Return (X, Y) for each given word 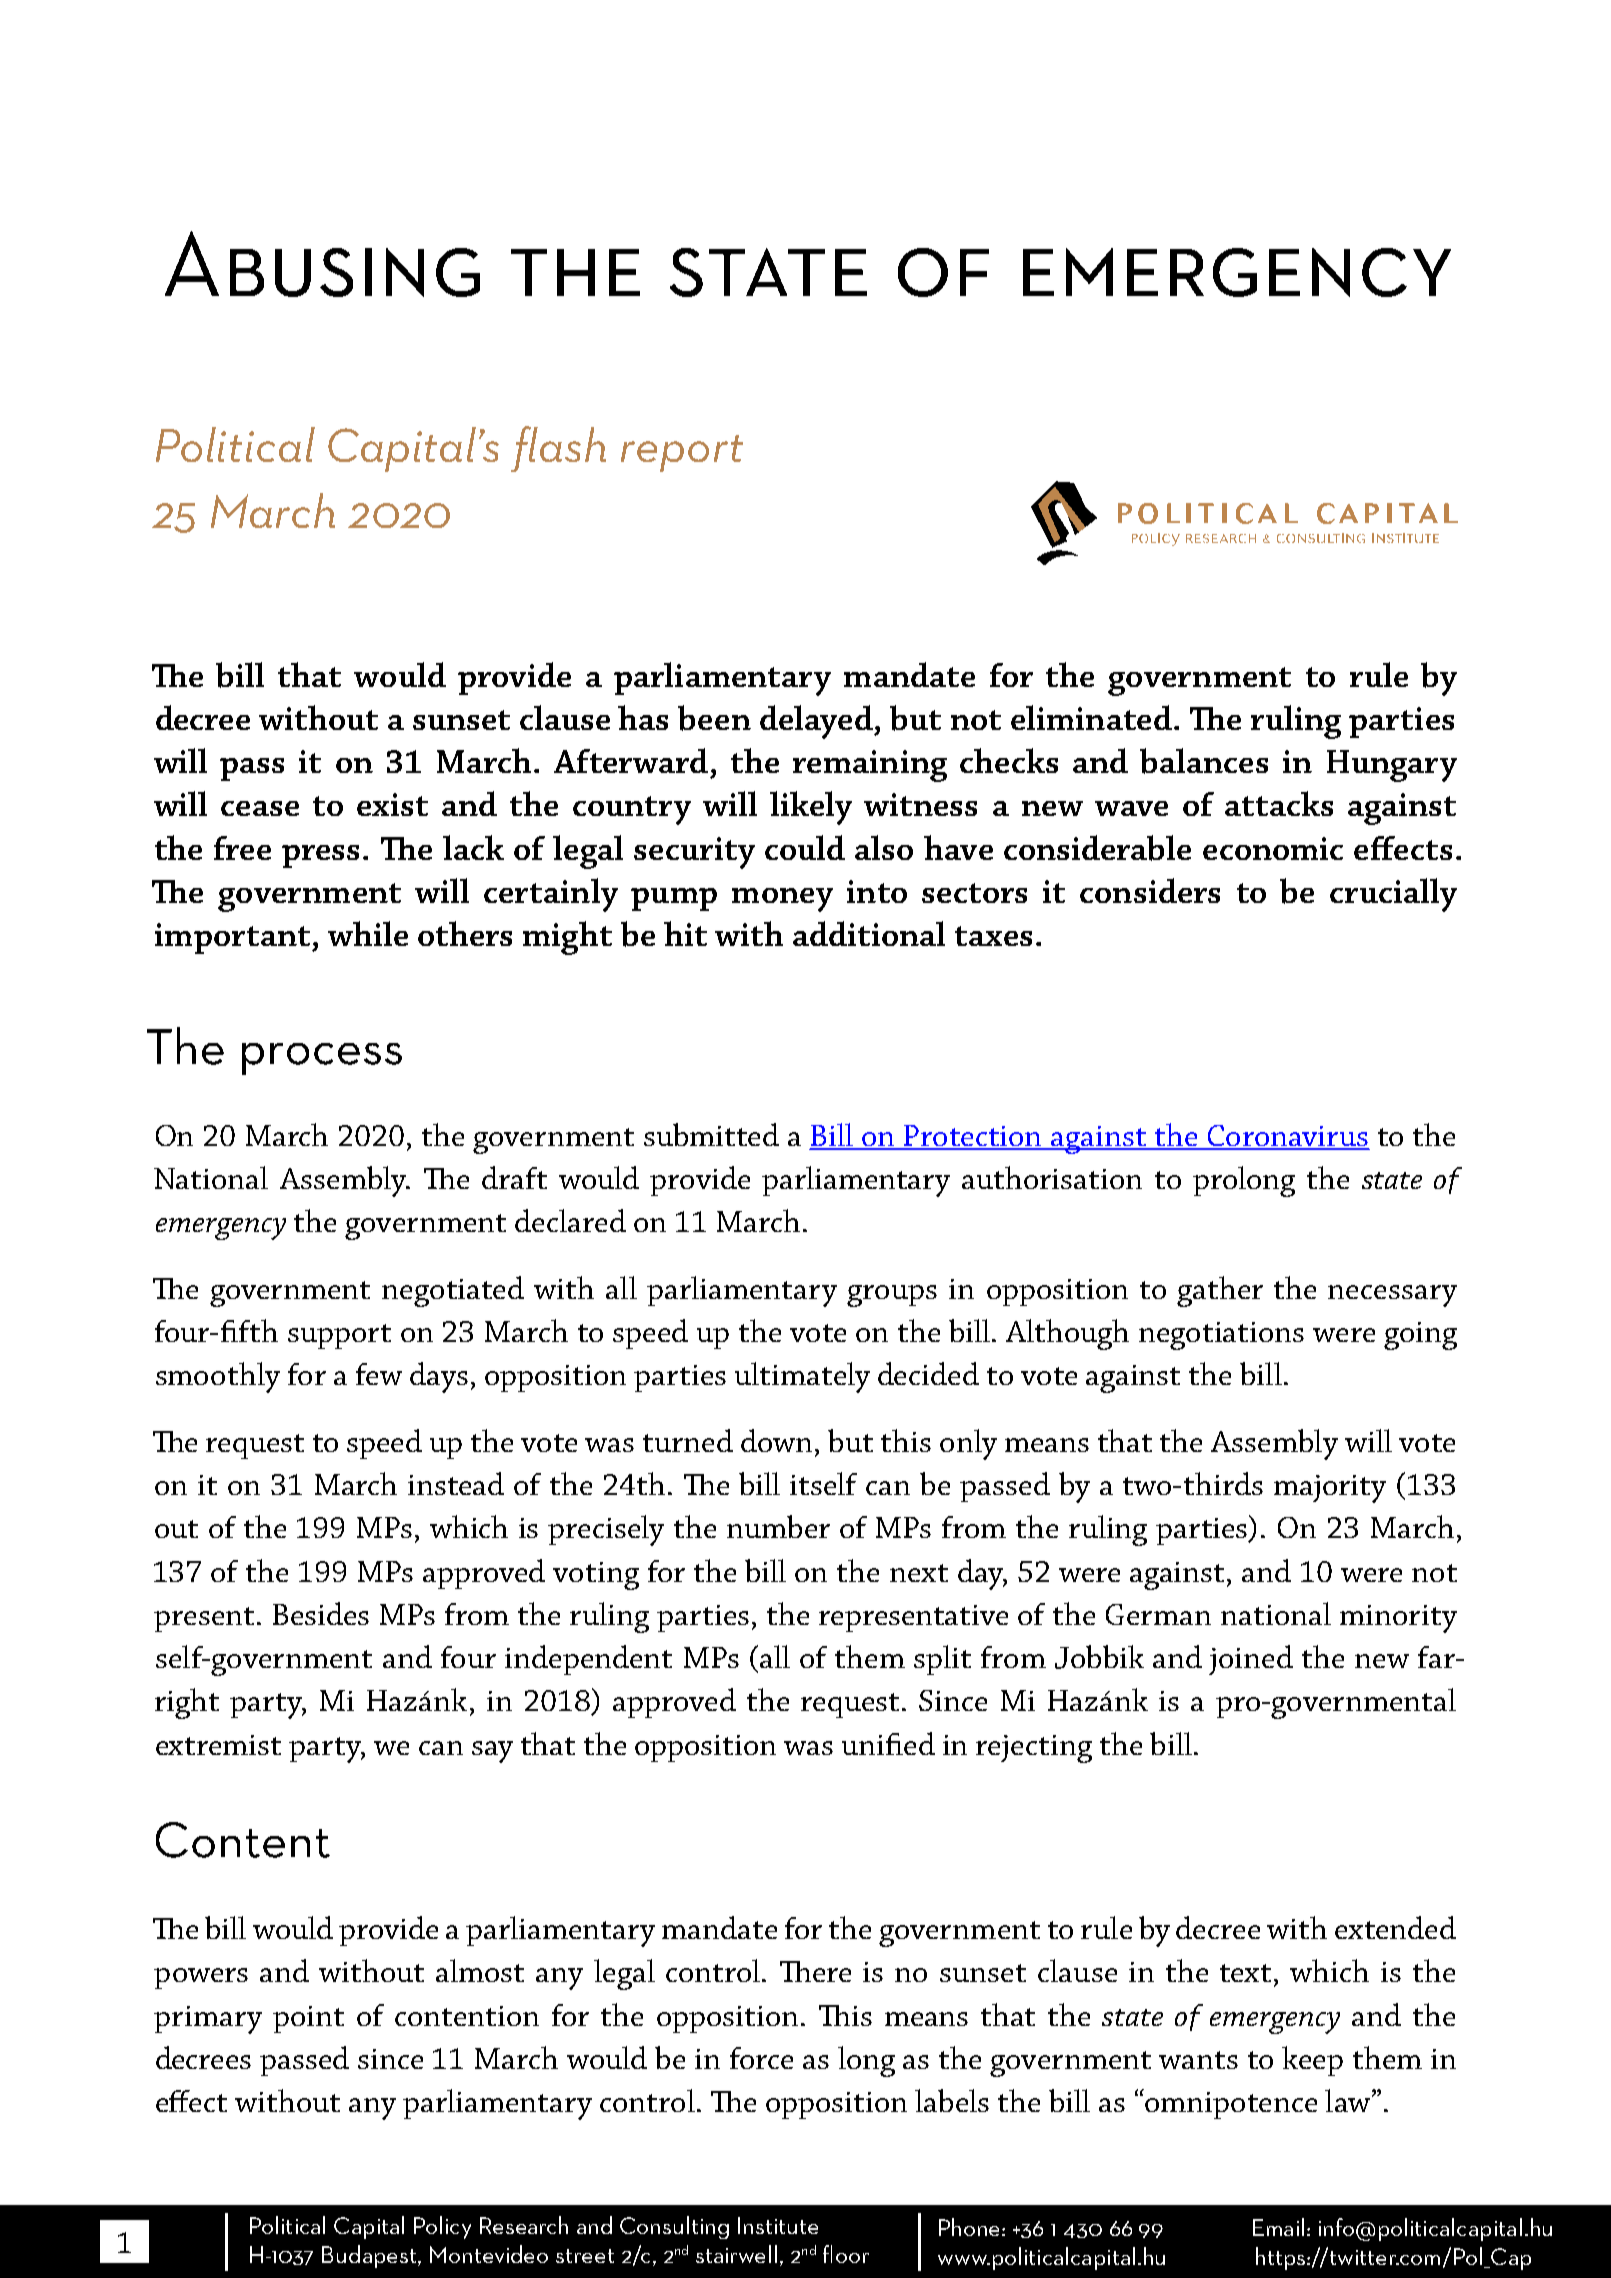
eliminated (1091, 717)
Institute (778, 2225)
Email (1278, 2227)
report (682, 453)
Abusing (322, 264)
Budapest (370, 2256)
